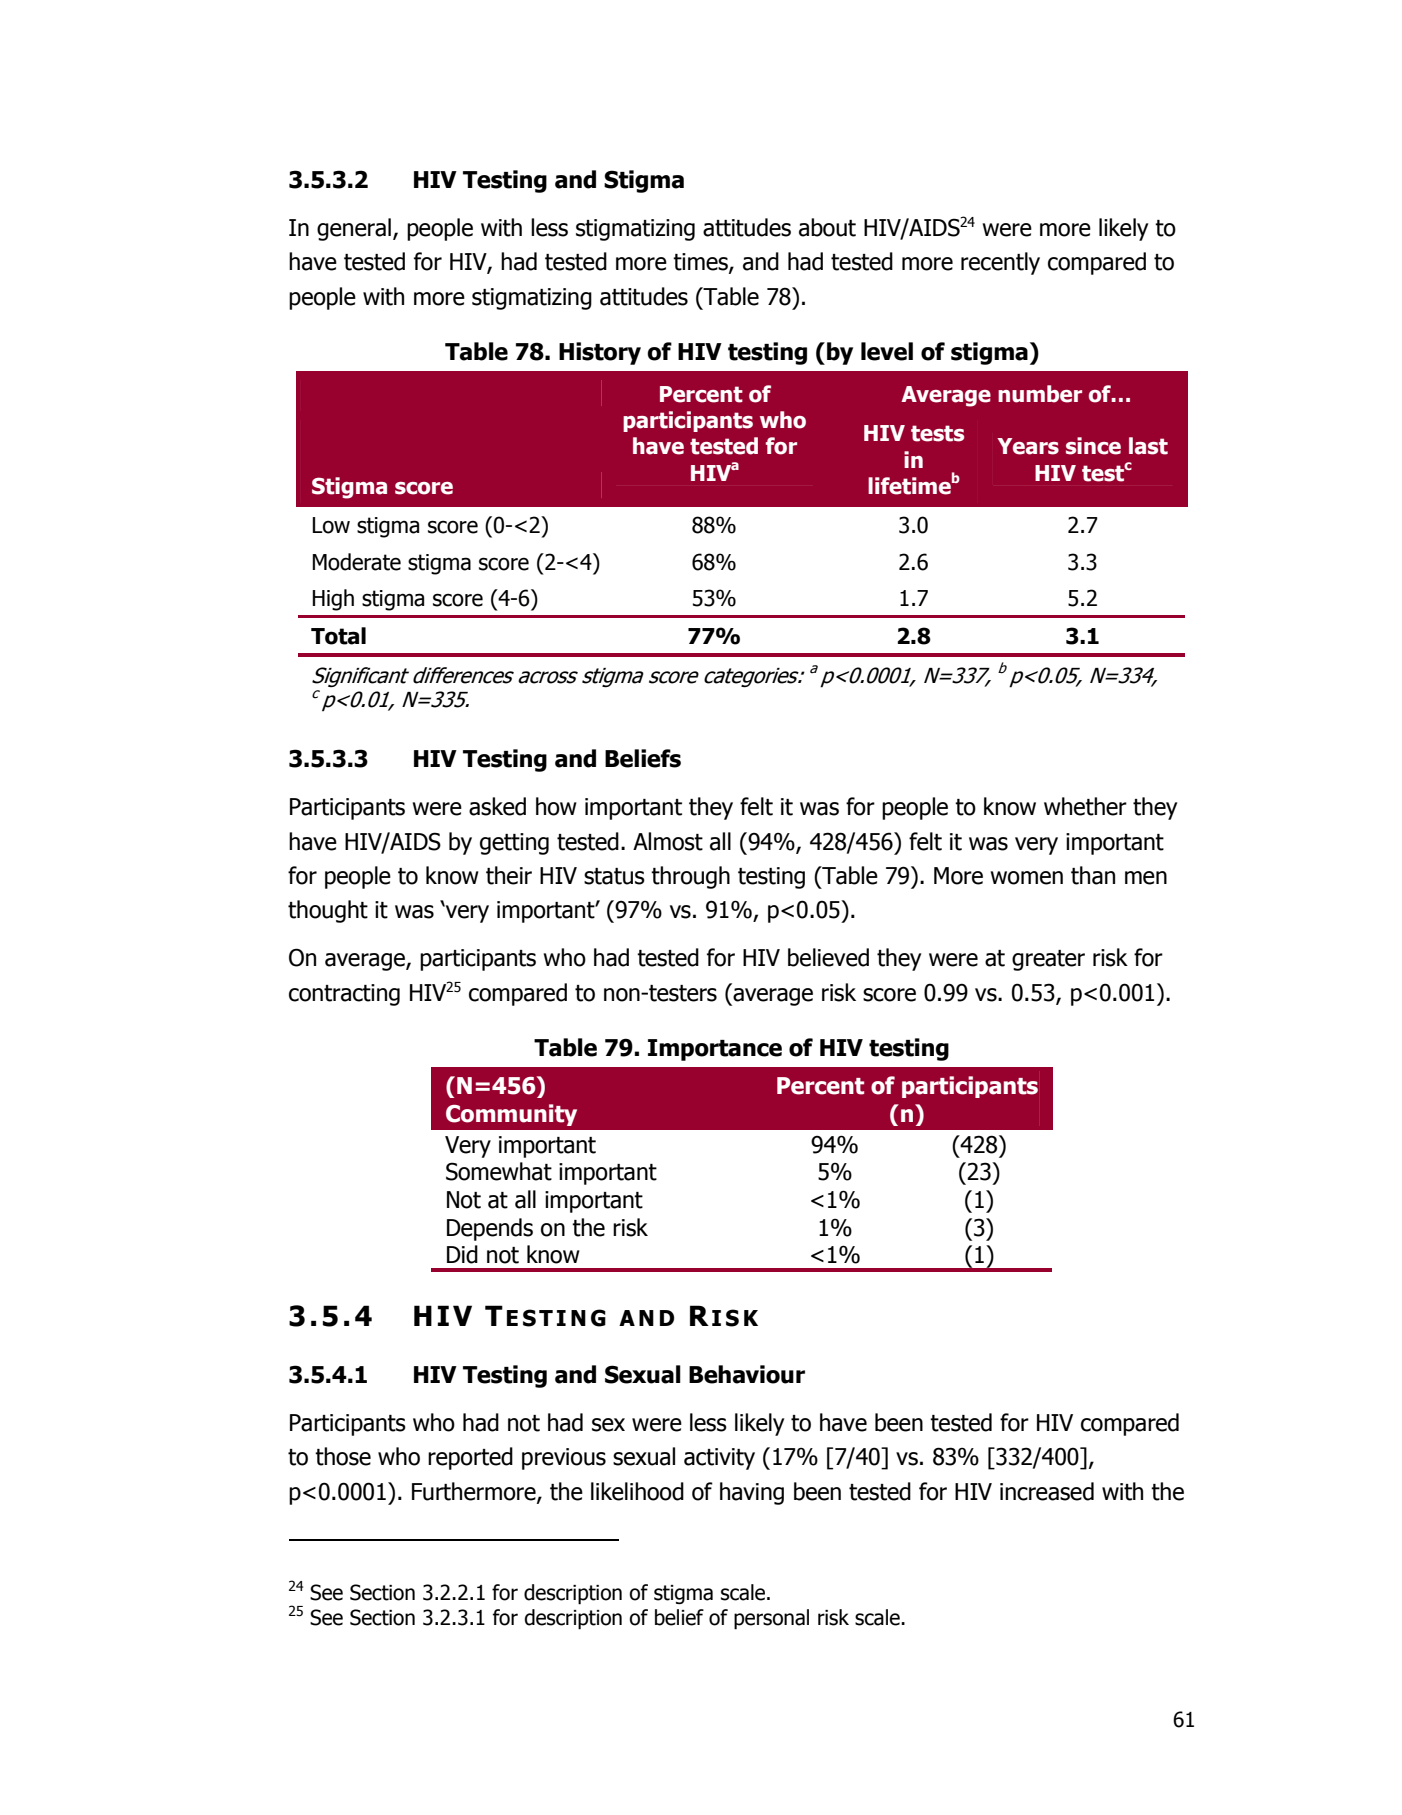 This image has width=1402, height=1815. I want to click on times, so click(701, 263).
